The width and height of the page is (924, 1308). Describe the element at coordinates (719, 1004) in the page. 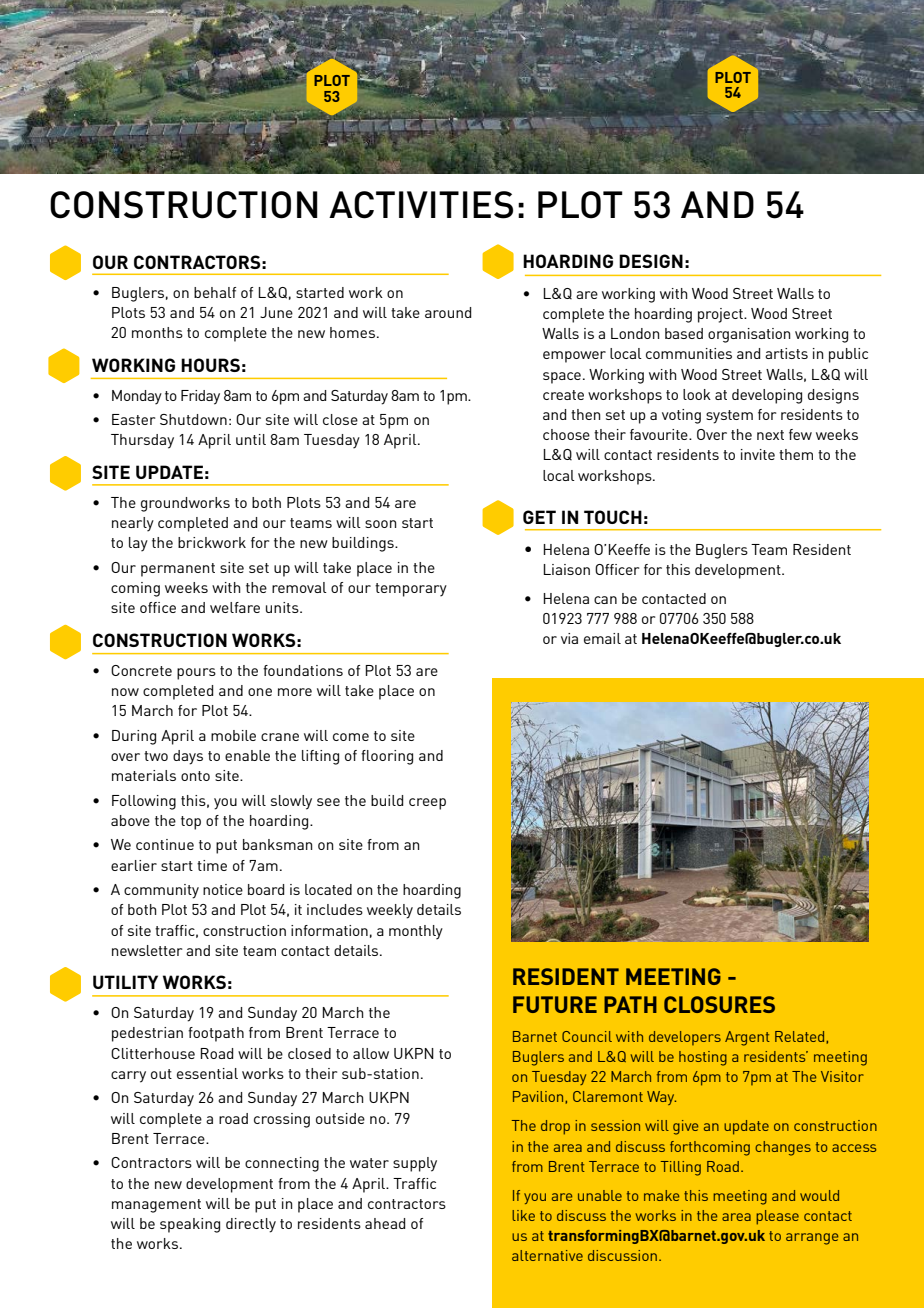

I see `CLOSURES` at that location.
